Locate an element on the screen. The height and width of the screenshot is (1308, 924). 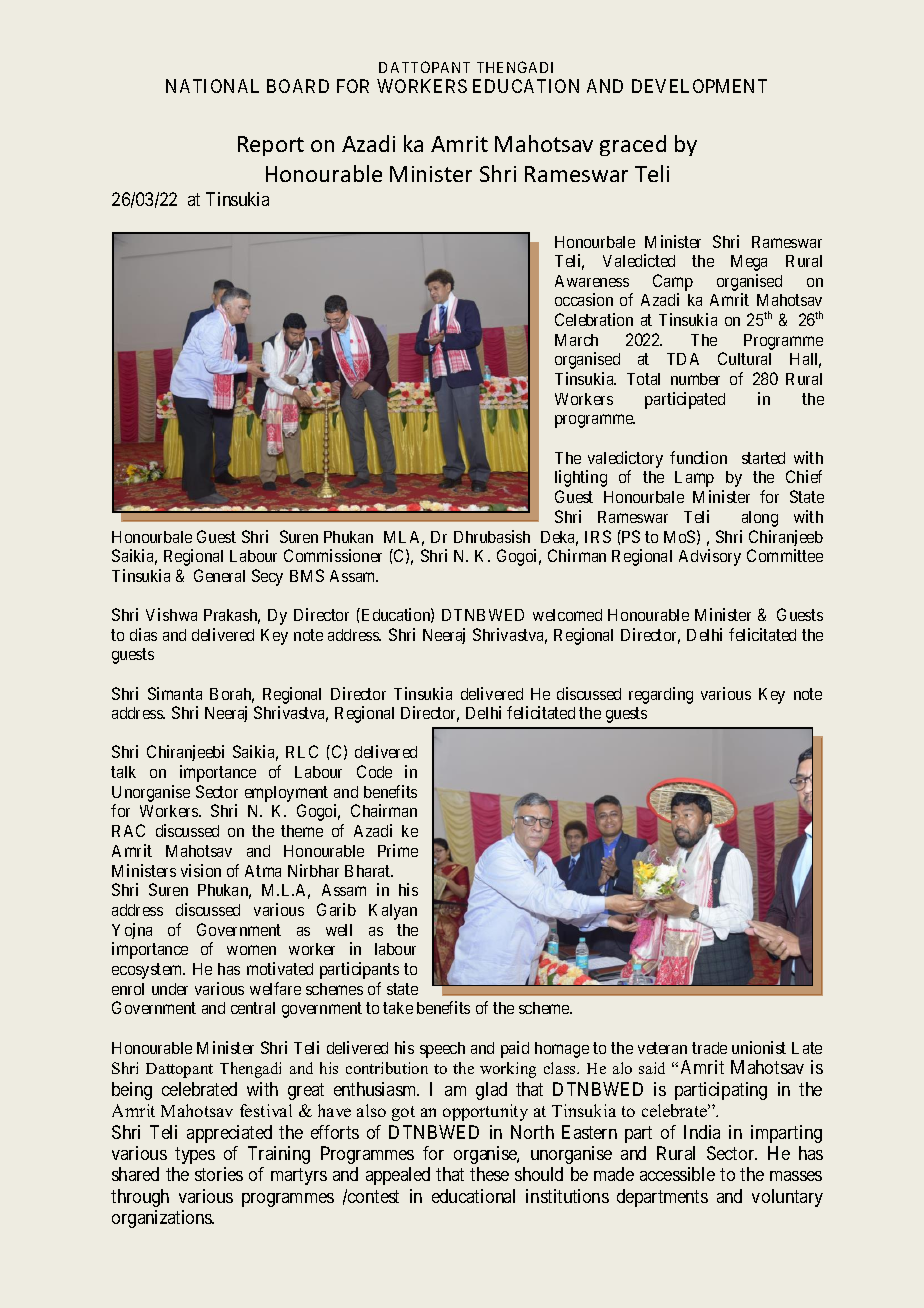
under is located at coordinates (170, 989).
